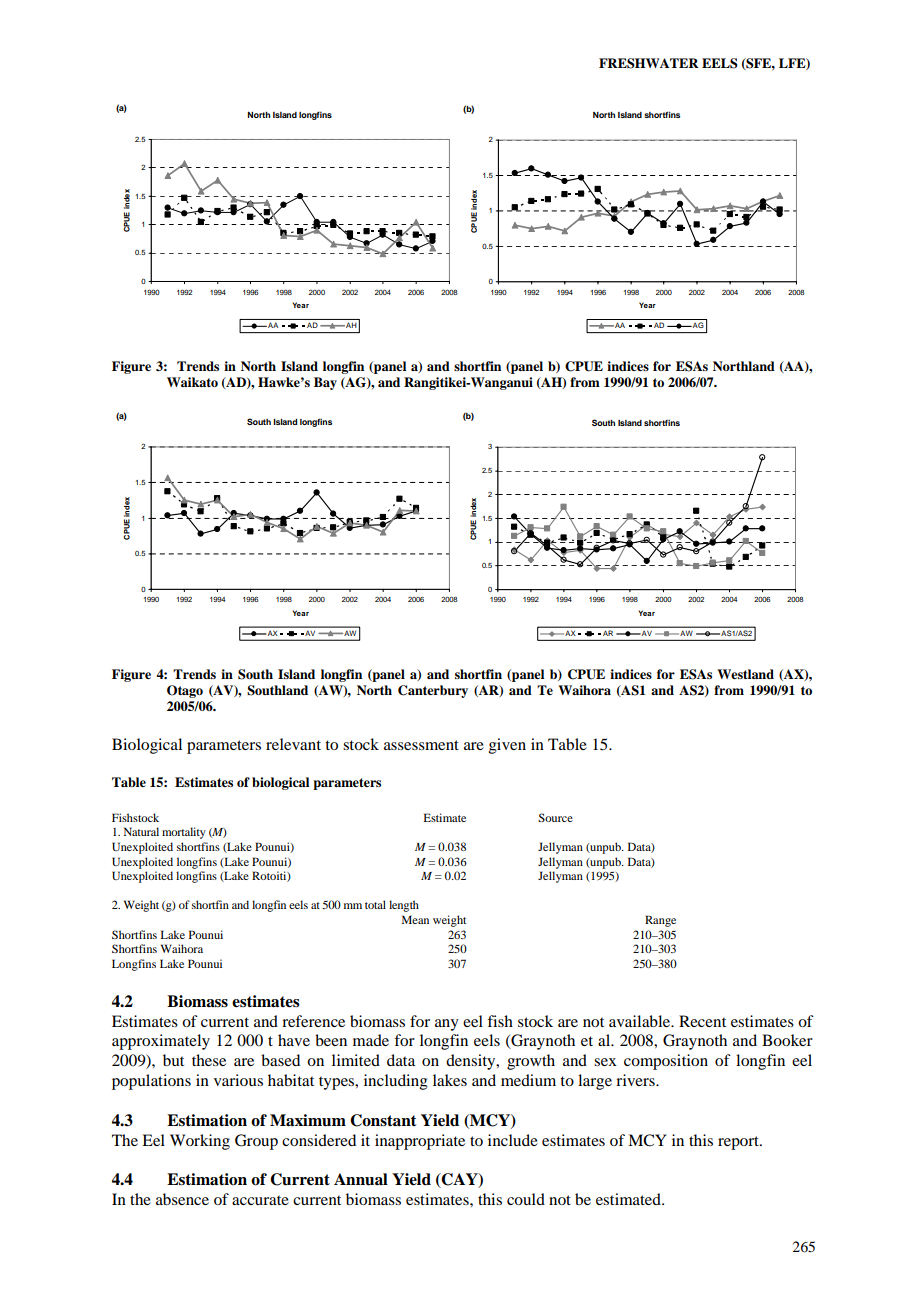  I want to click on Bay, so click(325, 383).
